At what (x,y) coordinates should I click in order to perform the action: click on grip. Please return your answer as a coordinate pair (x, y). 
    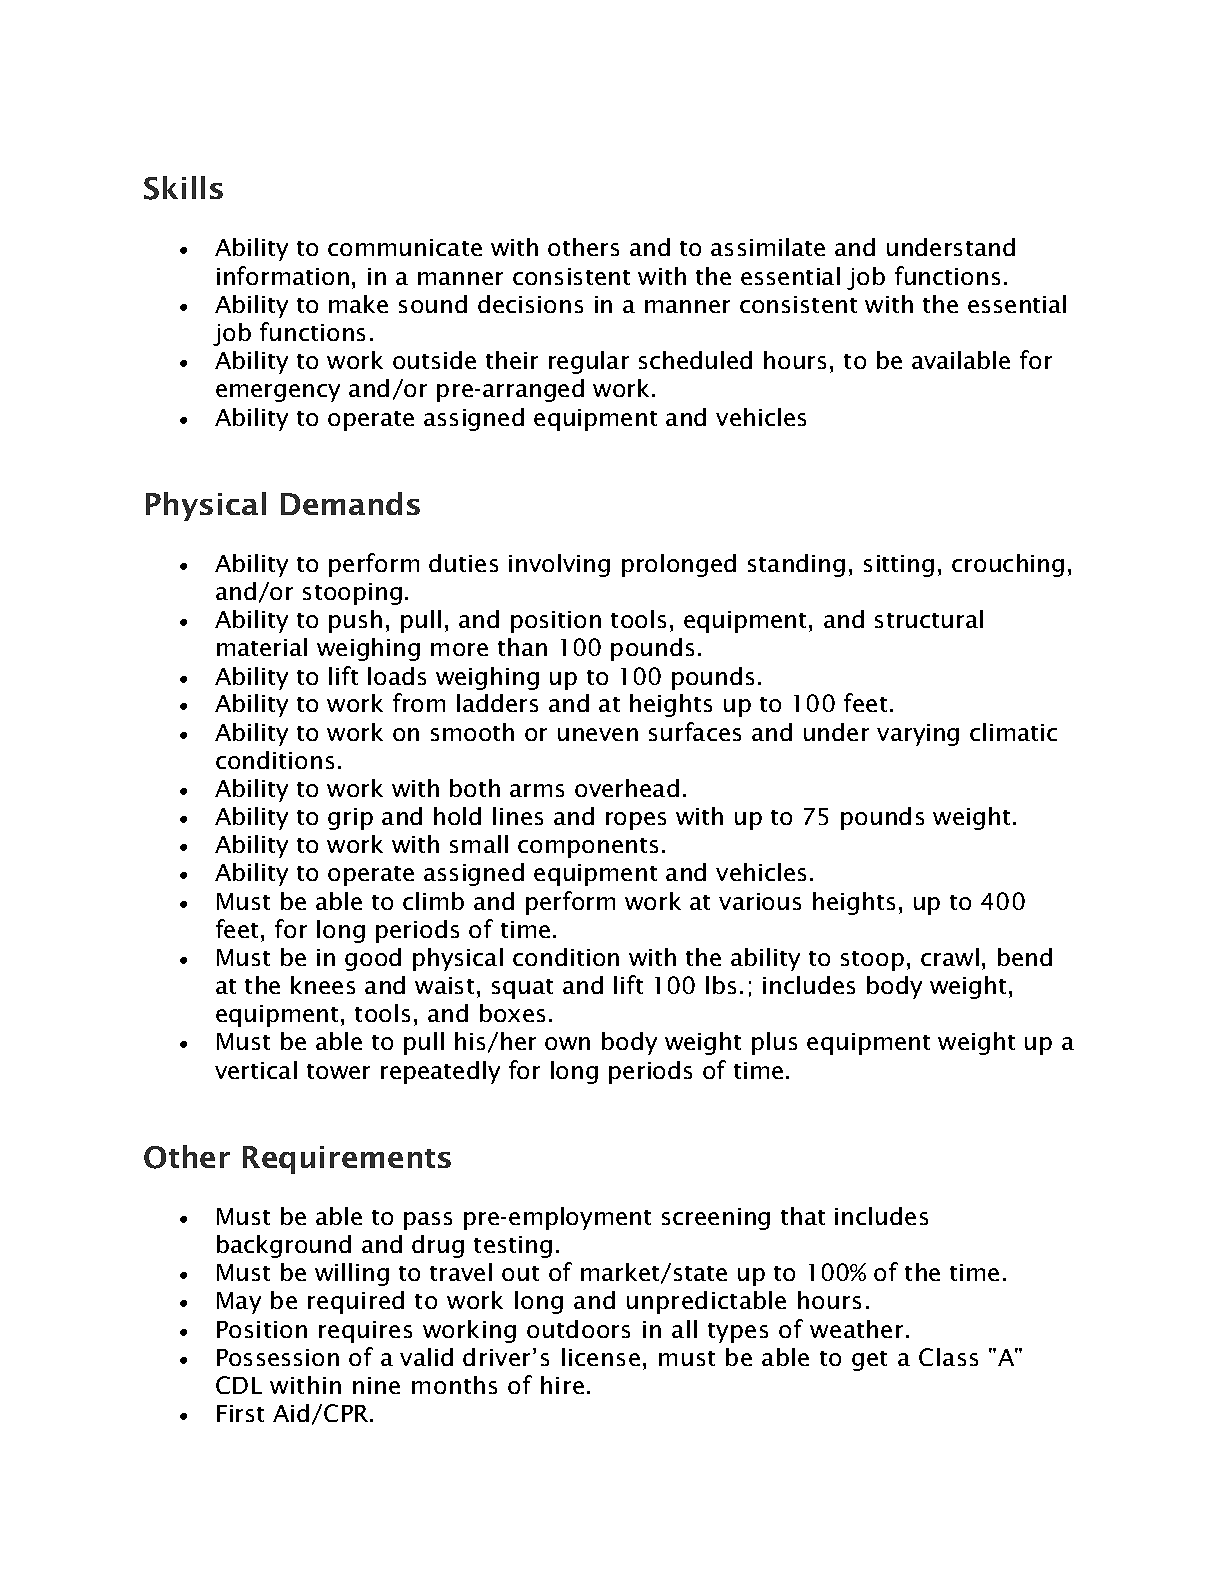
    Looking at the image, I should click on (350, 819).
